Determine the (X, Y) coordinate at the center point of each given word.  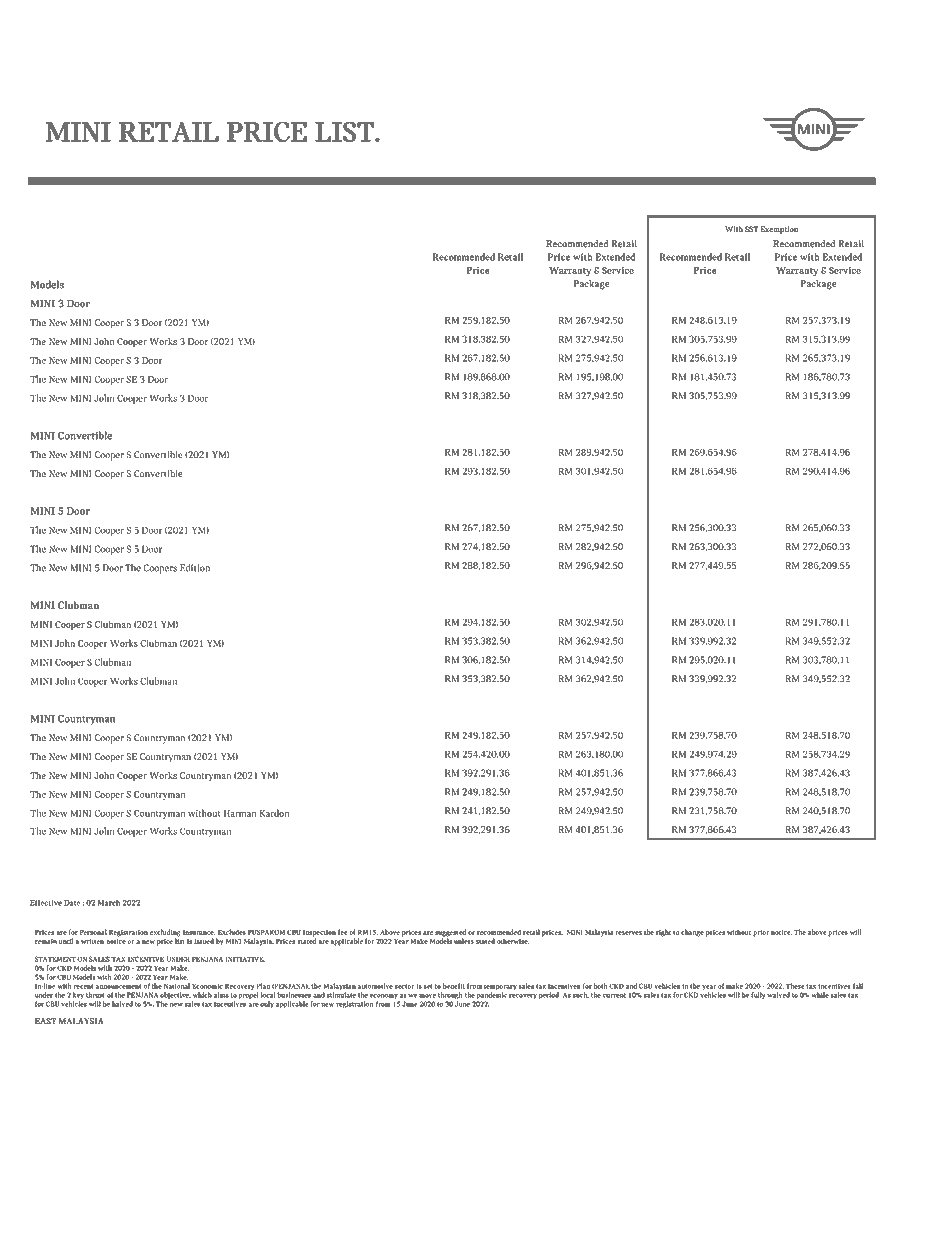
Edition (195, 568)
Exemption (779, 230)
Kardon (274, 813)
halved (122, 1004)
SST (751, 229)
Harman (240, 813)
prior (761, 933)
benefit (454, 986)
